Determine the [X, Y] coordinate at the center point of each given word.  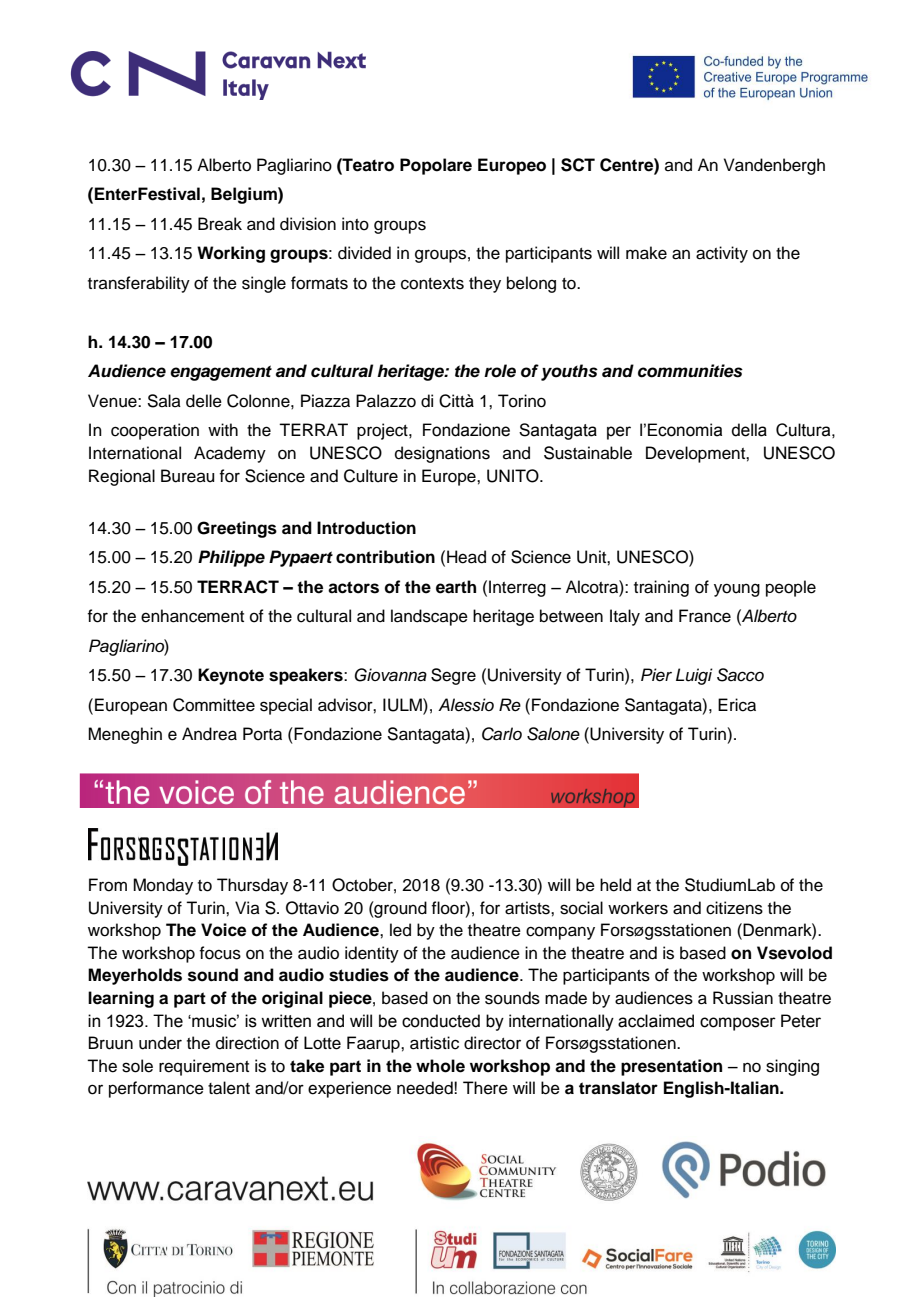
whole [440, 1066]
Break [220, 224]
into [355, 224]
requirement [204, 1067]
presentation [671, 1067]
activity [722, 254]
